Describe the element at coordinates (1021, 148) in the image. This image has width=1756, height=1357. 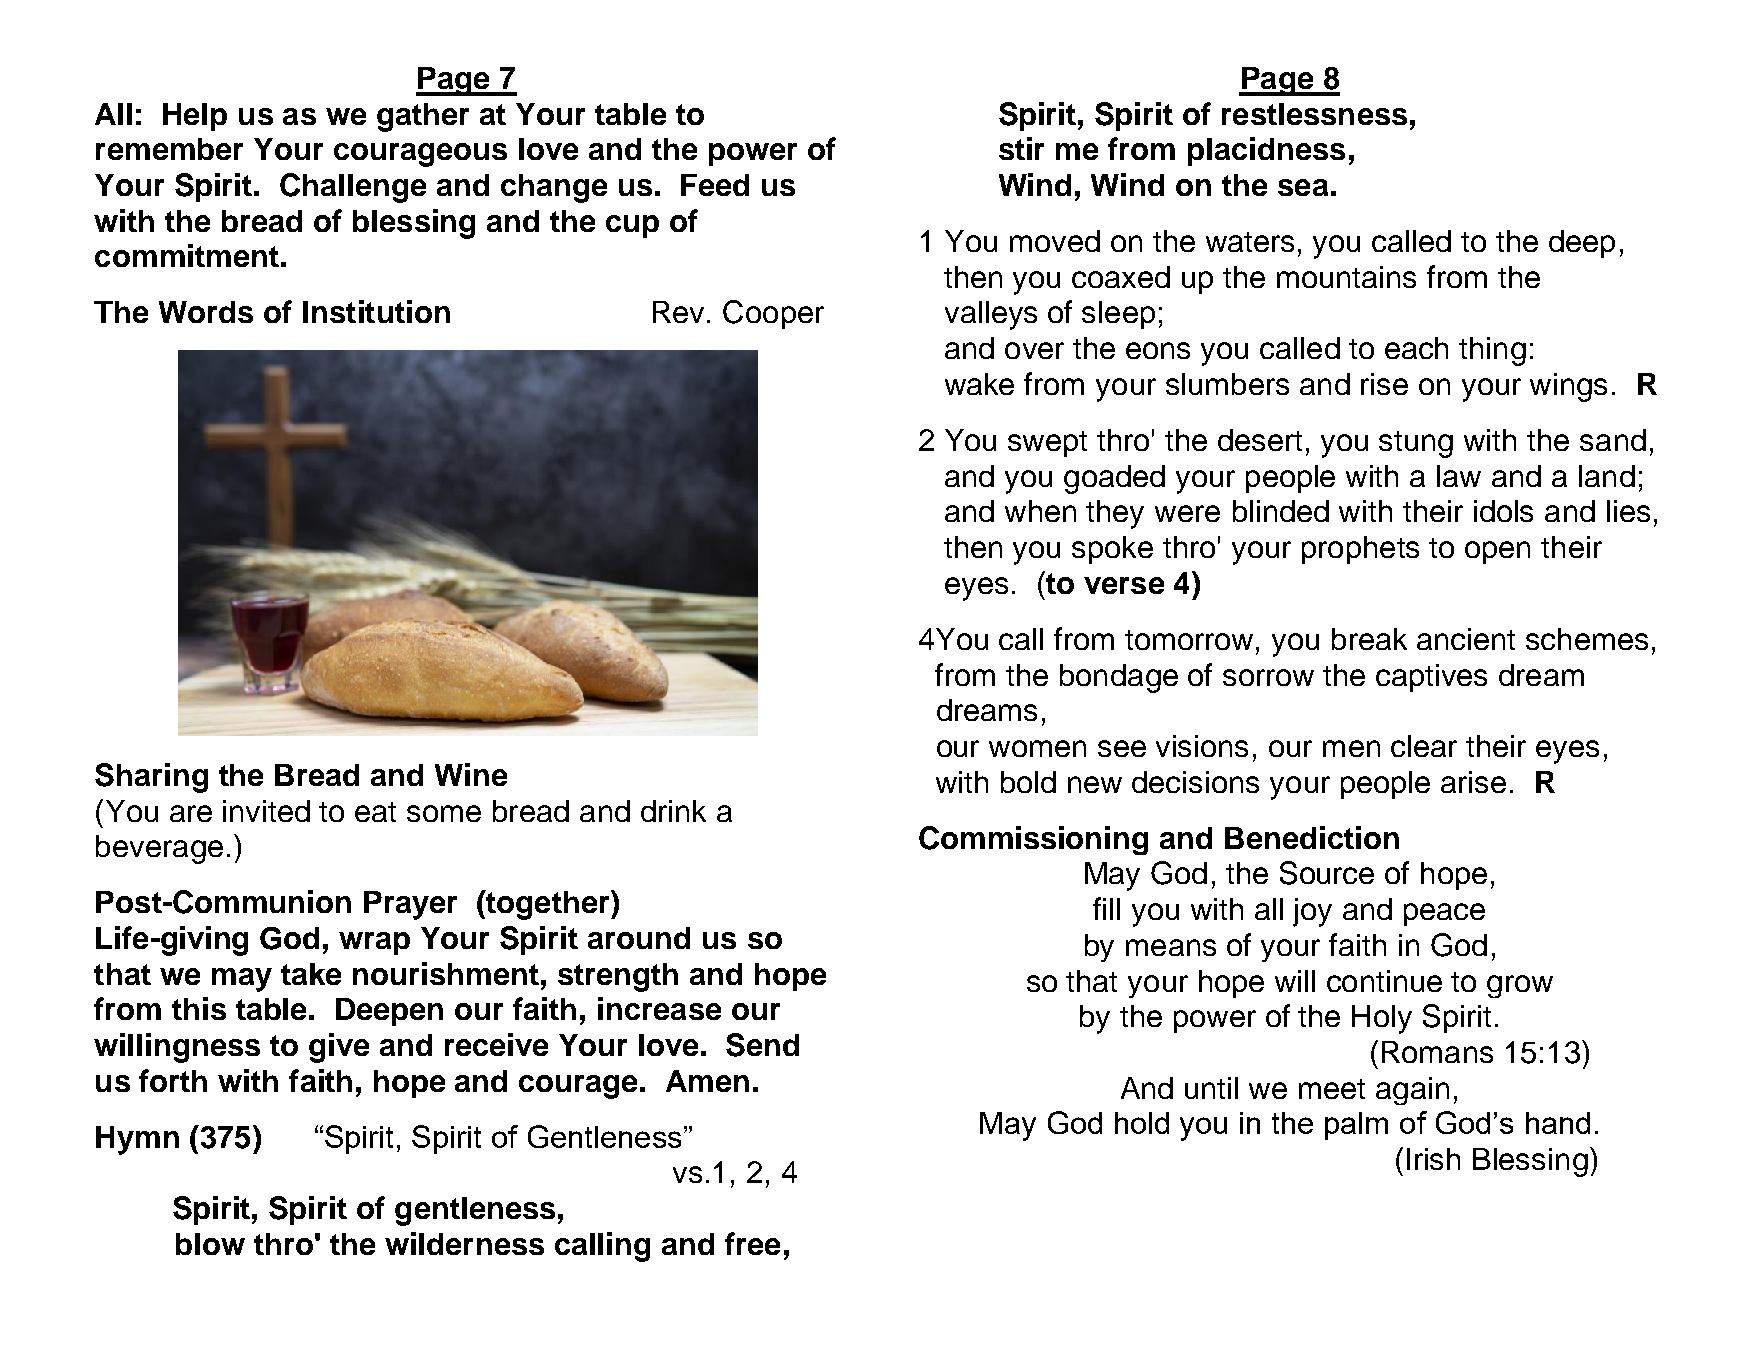
I see `stir` at that location.
